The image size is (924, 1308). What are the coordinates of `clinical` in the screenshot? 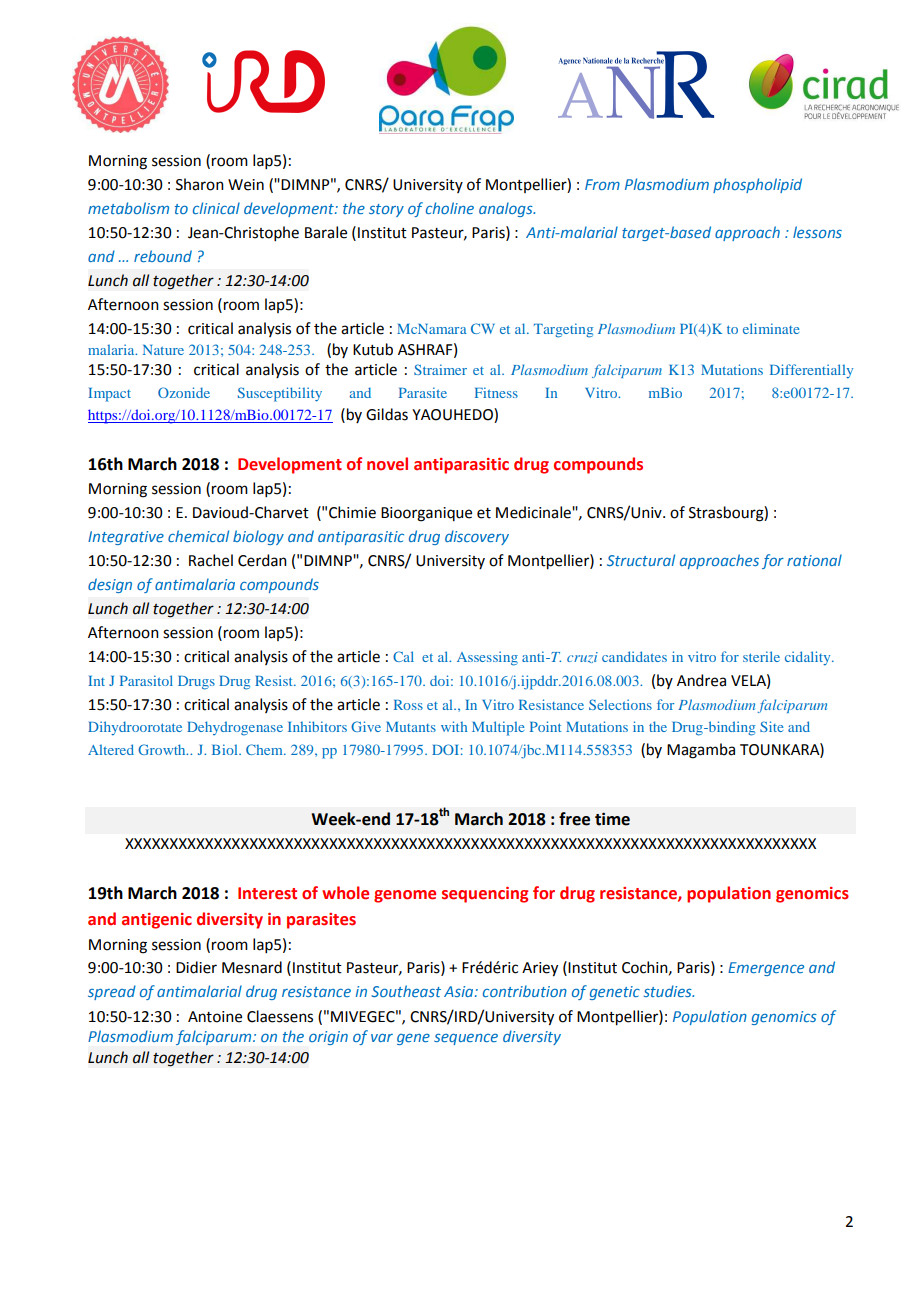 It's located at (216, 208).
